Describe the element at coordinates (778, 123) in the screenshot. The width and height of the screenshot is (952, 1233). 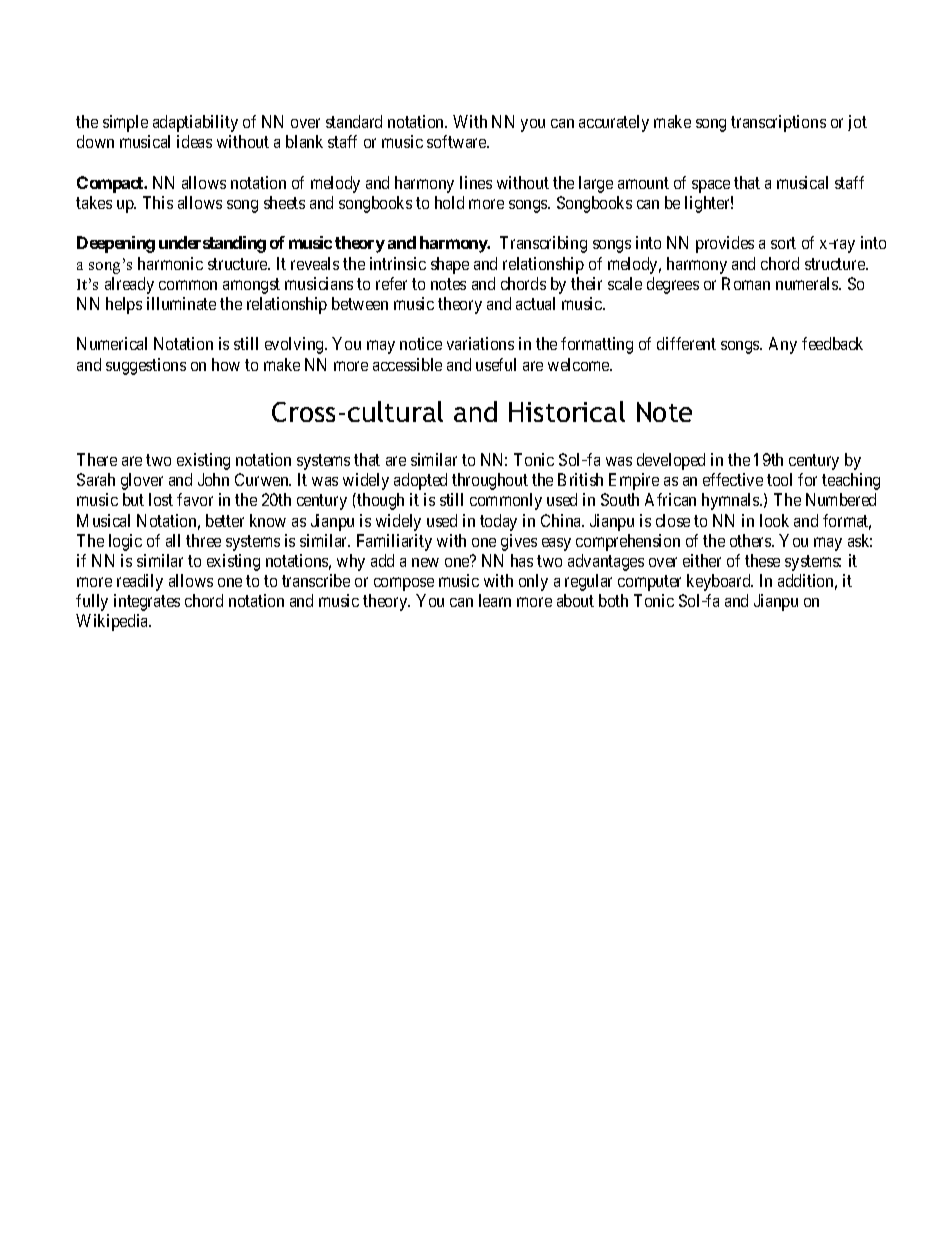
I see `transcriptions` at that location.
